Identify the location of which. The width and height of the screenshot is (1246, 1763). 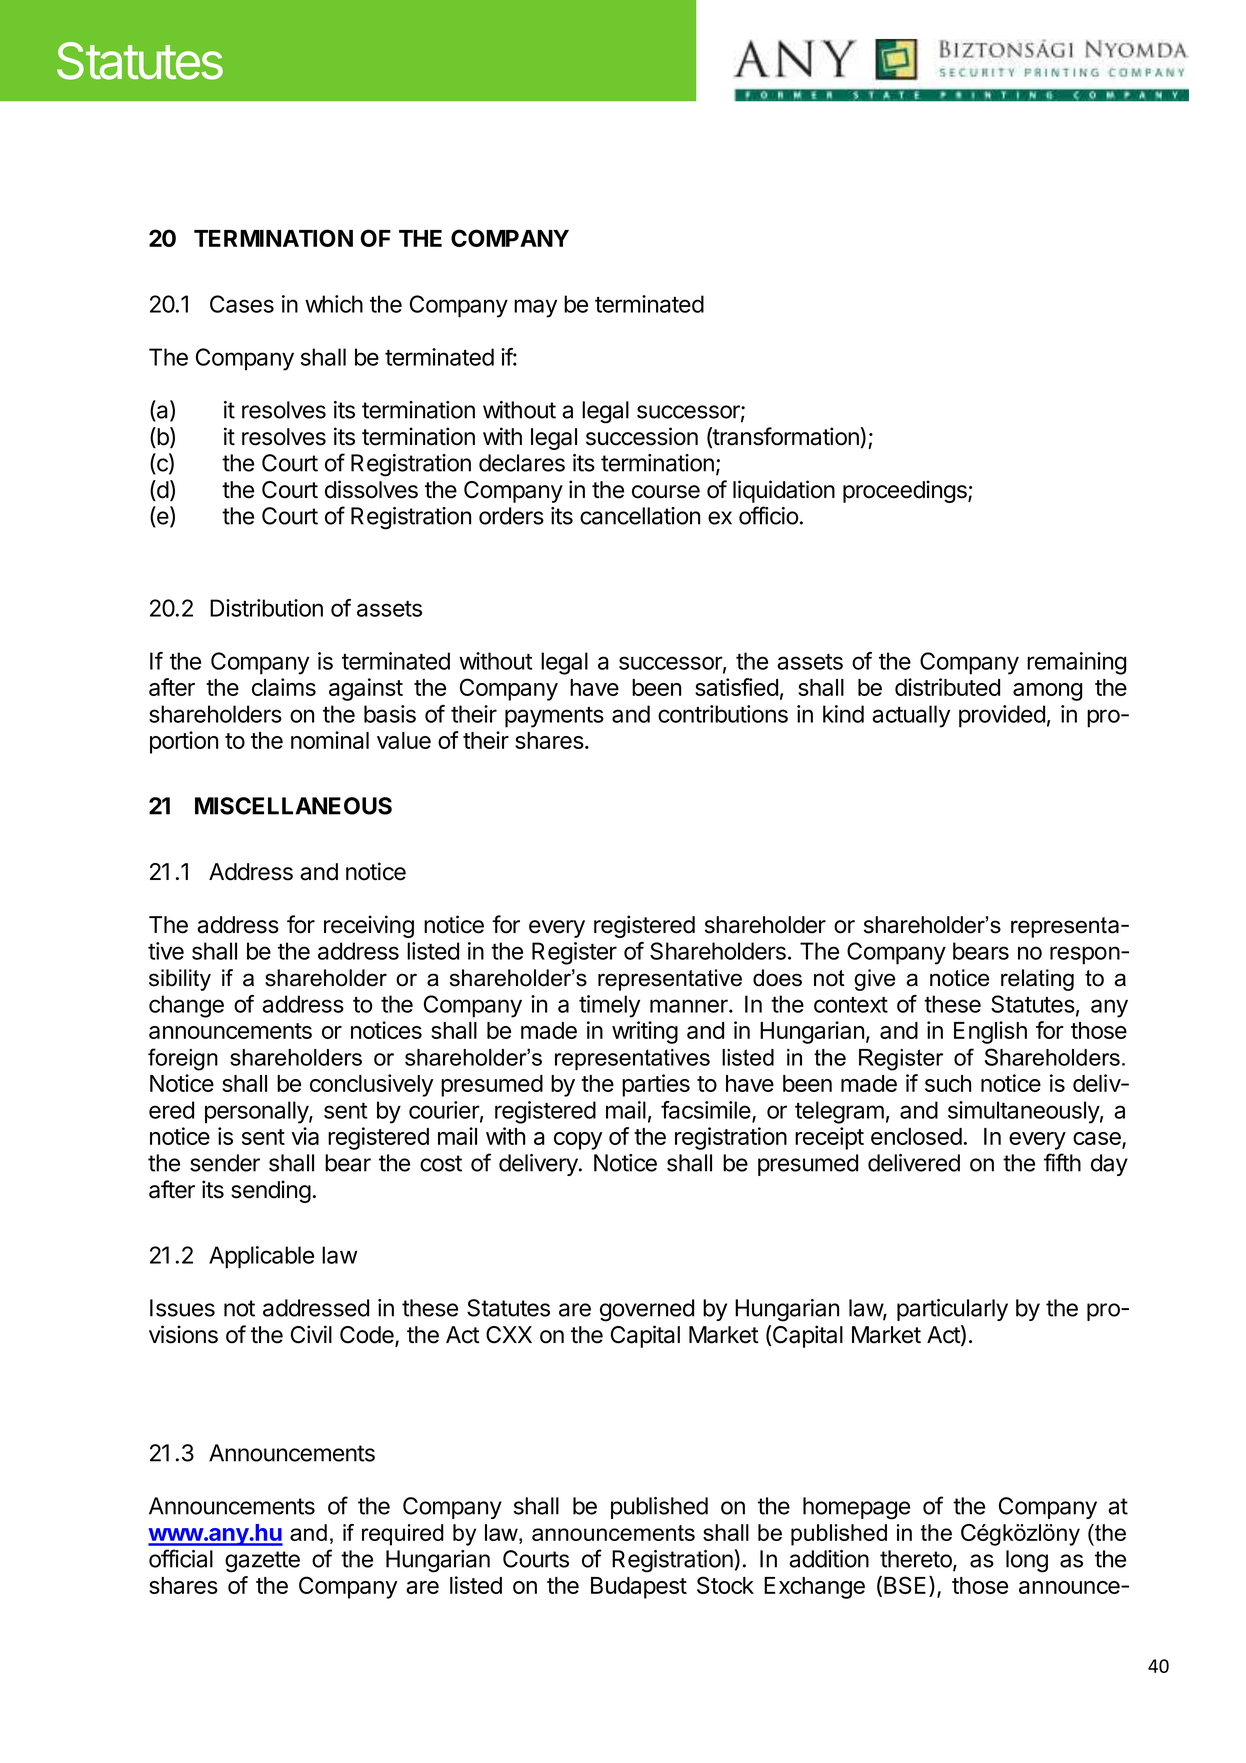
(334, 304).
